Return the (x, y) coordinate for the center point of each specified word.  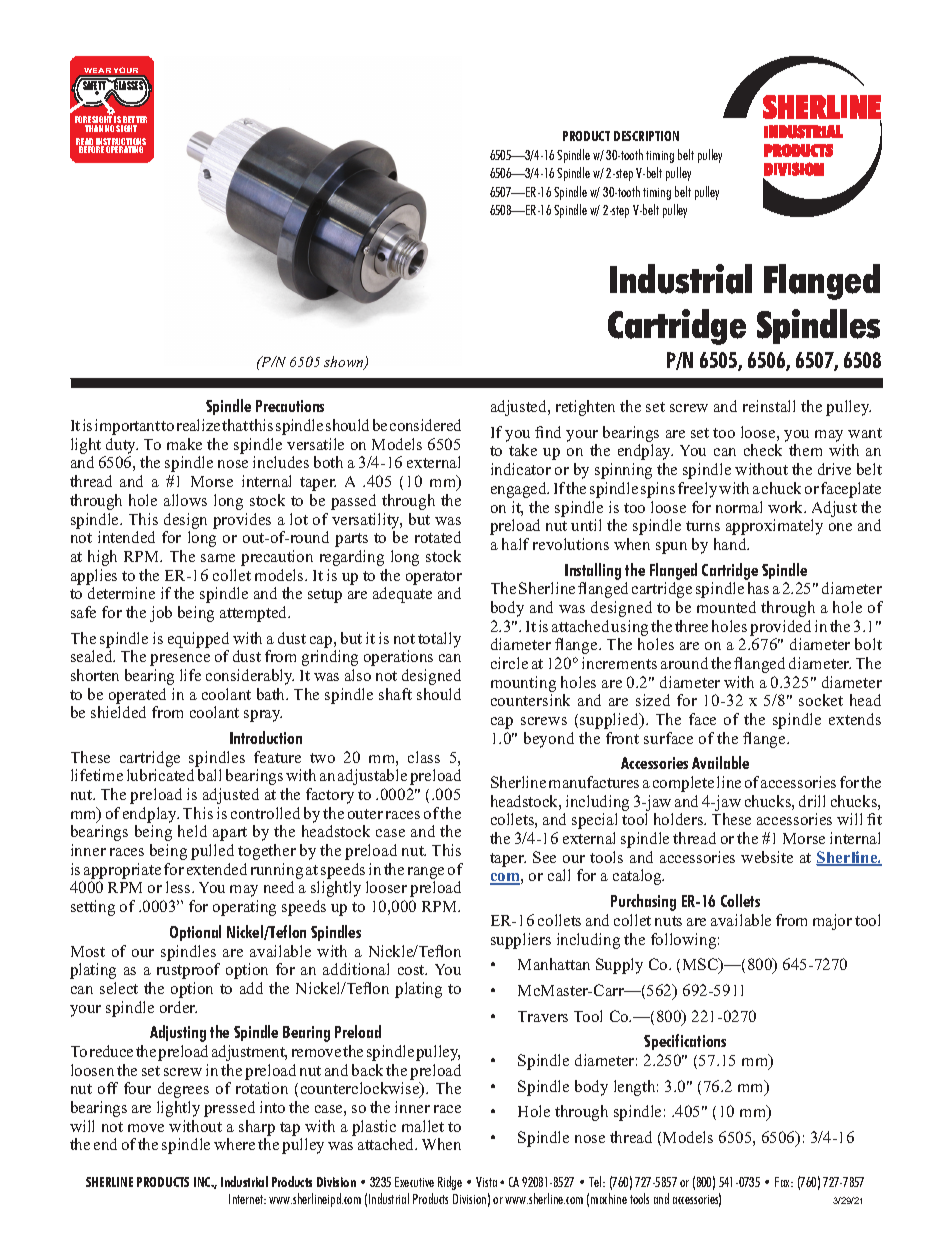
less (179, 887)
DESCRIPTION (646, 136)
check (763, 450)
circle (509, 663)
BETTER (134, 121)
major (832, 922)
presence (180, 660)
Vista (486, 1182)
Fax (784, 1182)
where (234, 1144)
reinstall (769, 406)
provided (780, 628)
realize (198, 425)
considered (425, 425)
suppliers (521, 941)
